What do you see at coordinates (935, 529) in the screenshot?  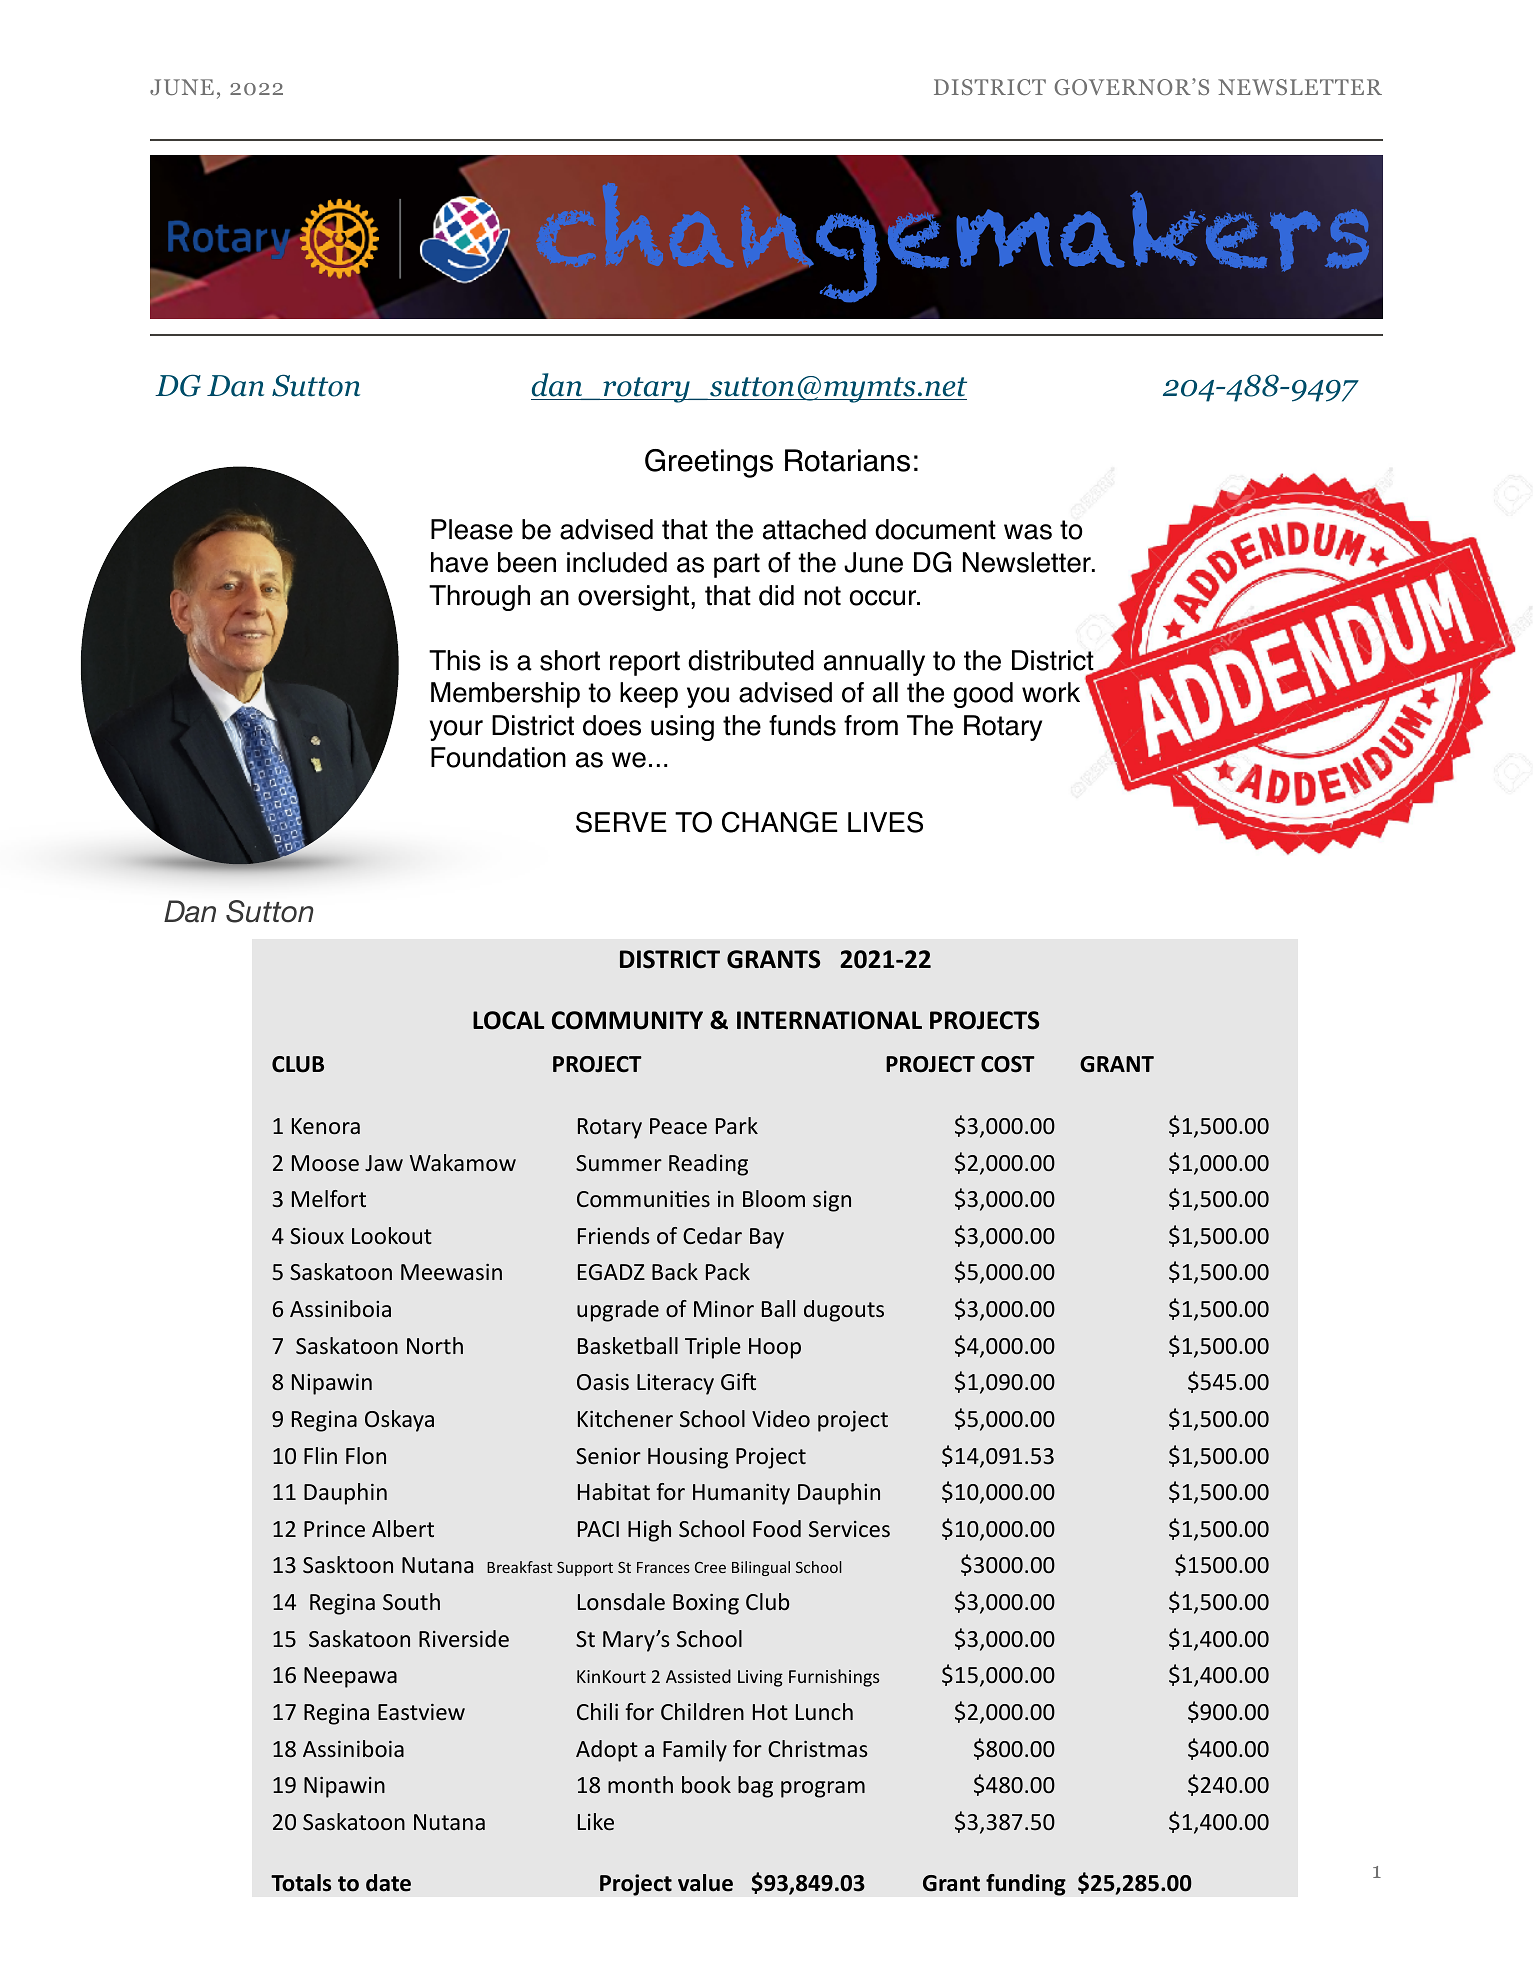 I see `document` at bounding box center [935, 529].
